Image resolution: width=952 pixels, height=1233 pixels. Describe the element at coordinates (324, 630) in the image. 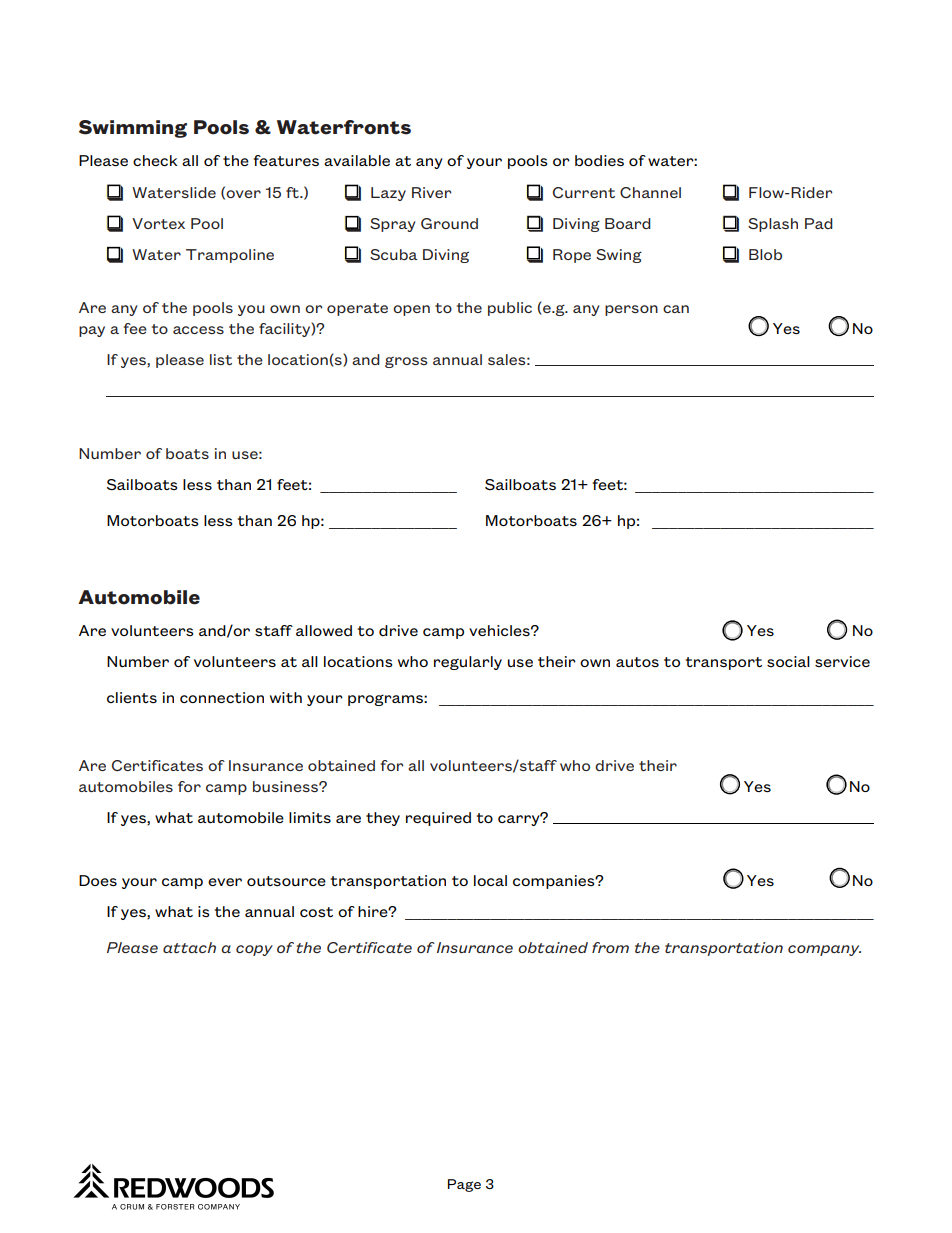

I see `allowed` at that location.
